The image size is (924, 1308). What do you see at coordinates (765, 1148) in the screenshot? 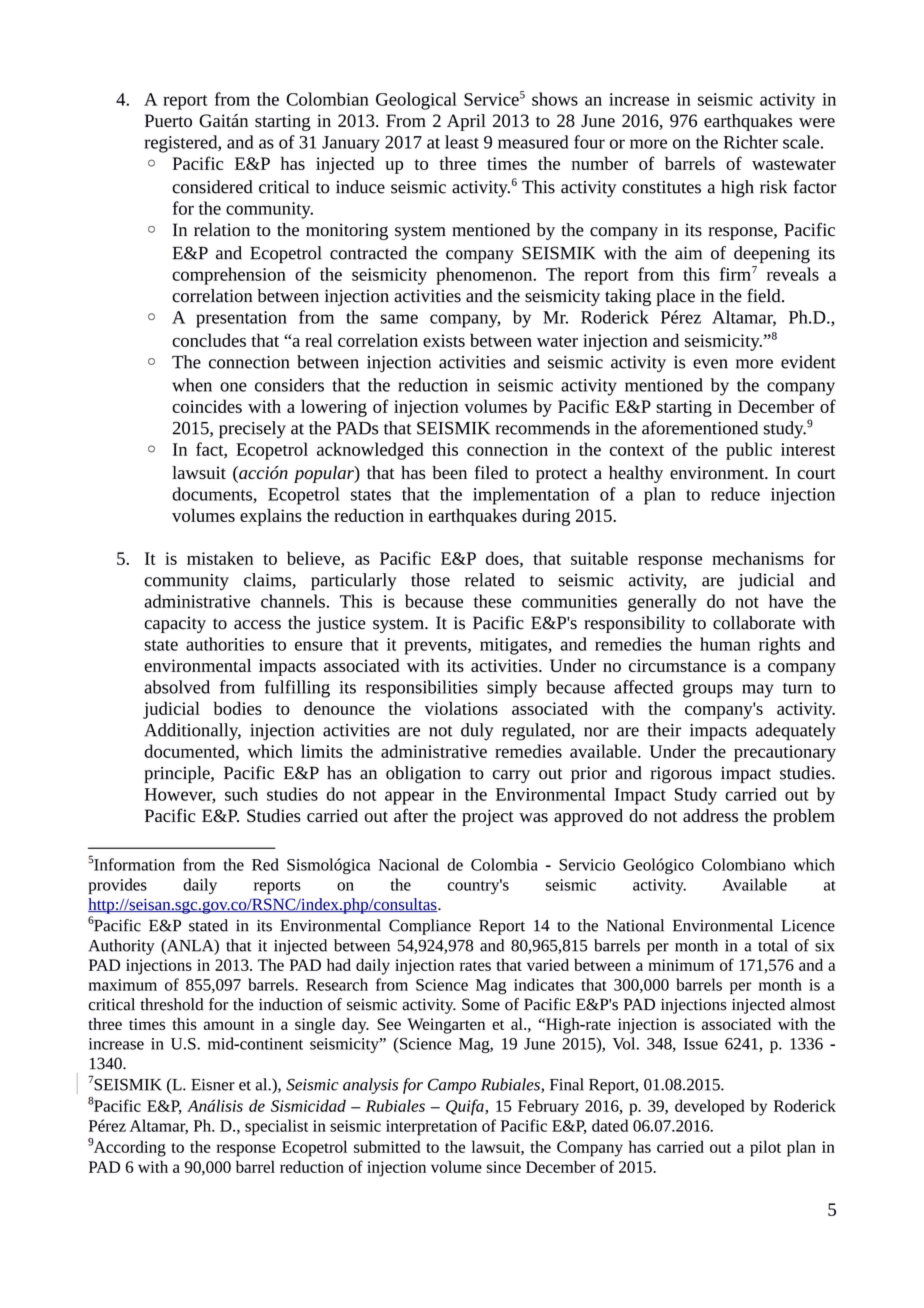
I see `pilot` at bounding box center [765, 1148].
